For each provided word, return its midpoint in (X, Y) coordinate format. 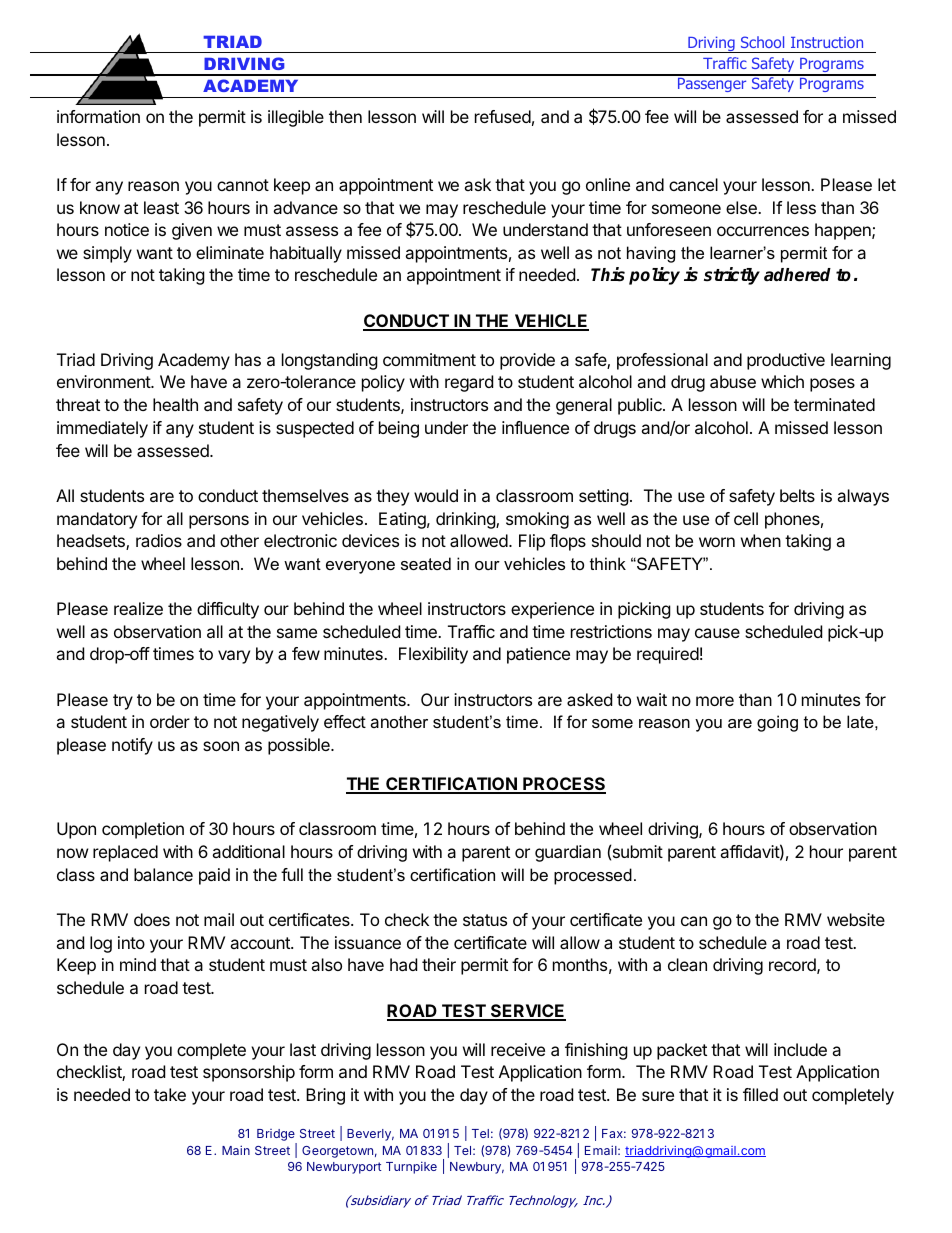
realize (138, 608)
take (170, 1094)
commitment (429, 359)
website (856, 919)
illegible (296, 118)
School (762, 42)
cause (717, 633)
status (485, 920)
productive (786, 361)
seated (426, 563)
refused (503, 116)
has (248, 359)
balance (163, 874)
